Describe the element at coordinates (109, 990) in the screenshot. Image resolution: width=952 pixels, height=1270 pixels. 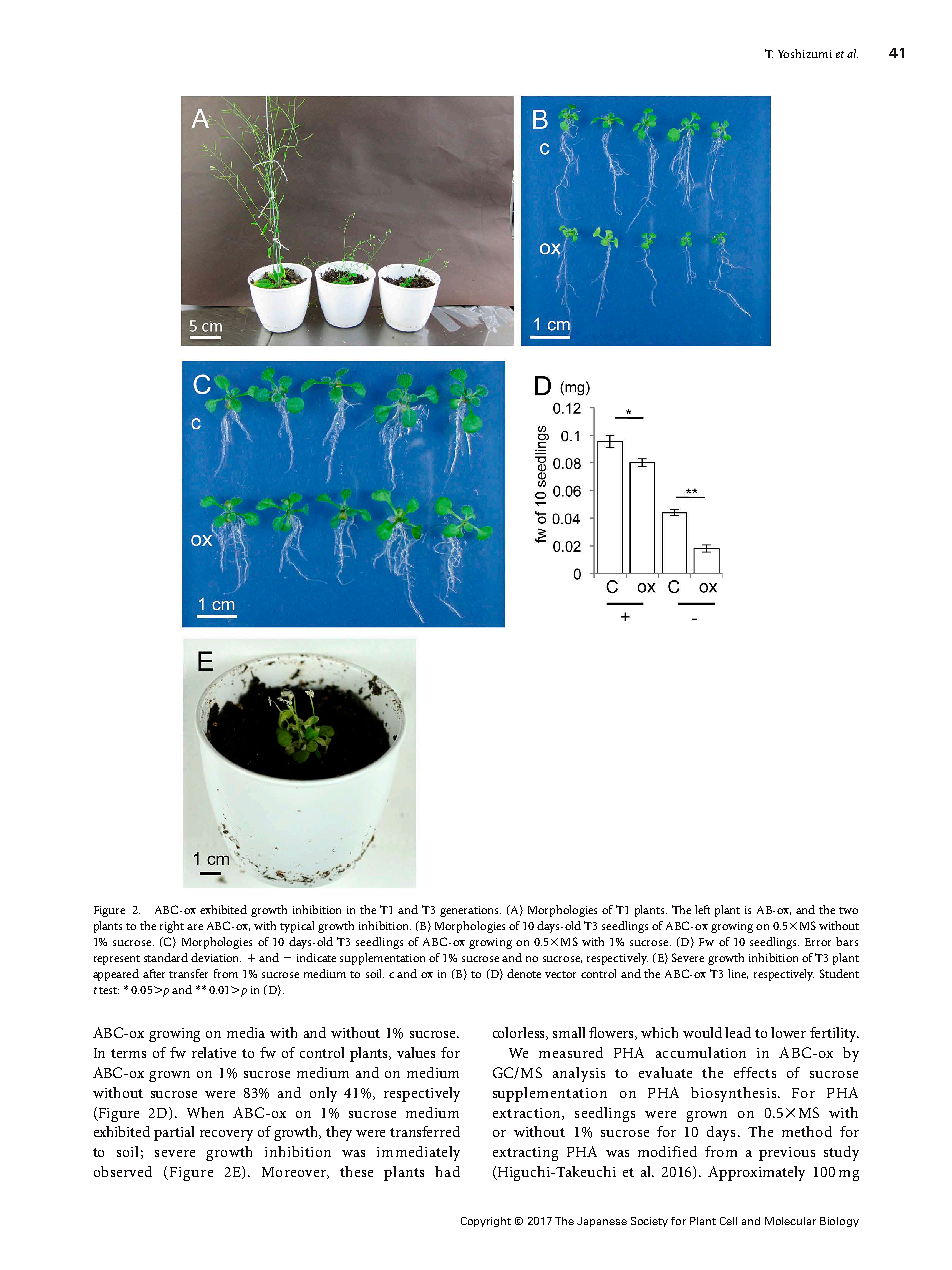
I see `test` at that location.
